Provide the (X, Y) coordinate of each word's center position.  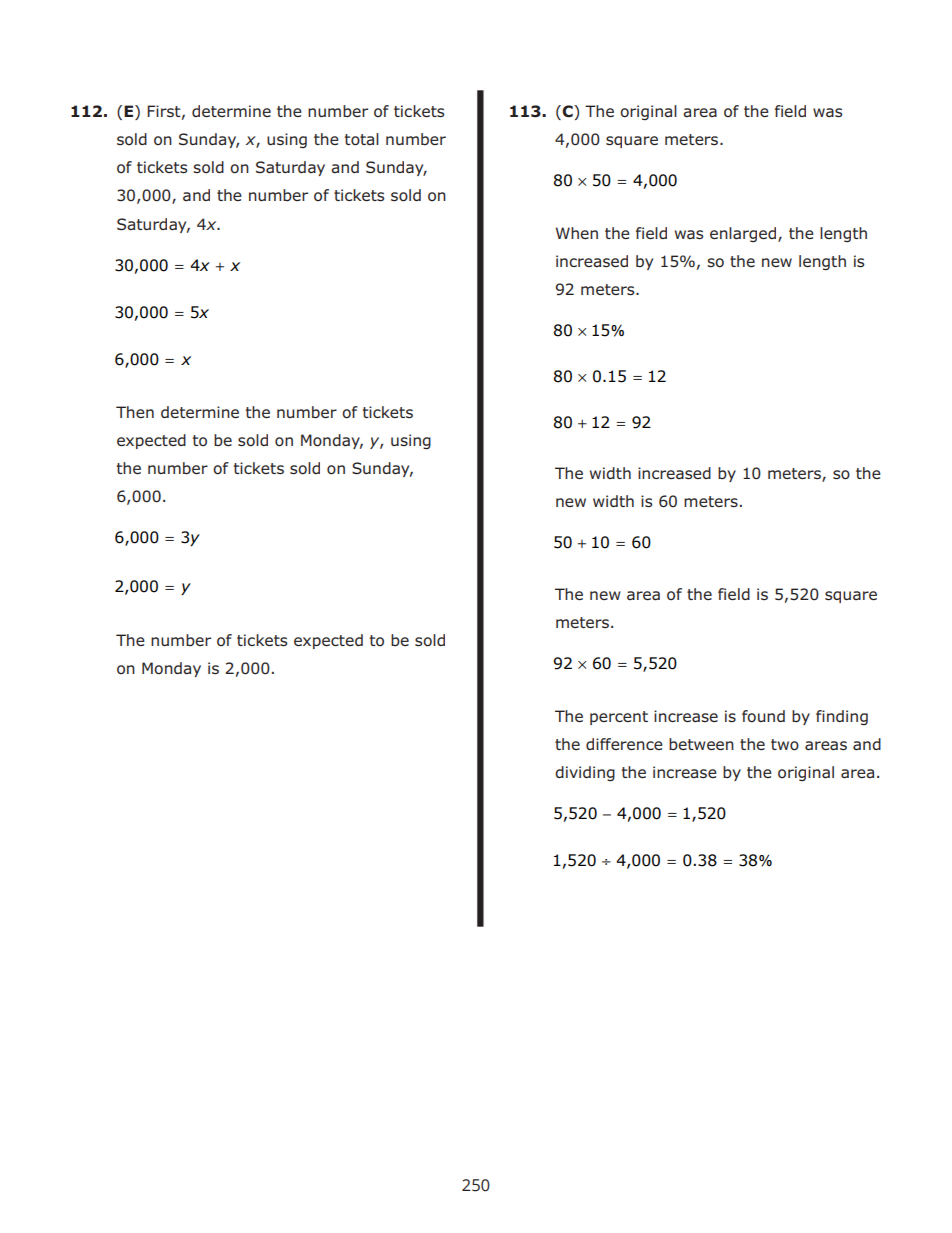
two (785, 745)
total (362, 139)
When (577, 233)
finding (842, 717)
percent (619, 718)
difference (624, 744)
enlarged (744, 234)
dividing (585, 774)
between (701, 744)
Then (135, 412)
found (763, 716)
